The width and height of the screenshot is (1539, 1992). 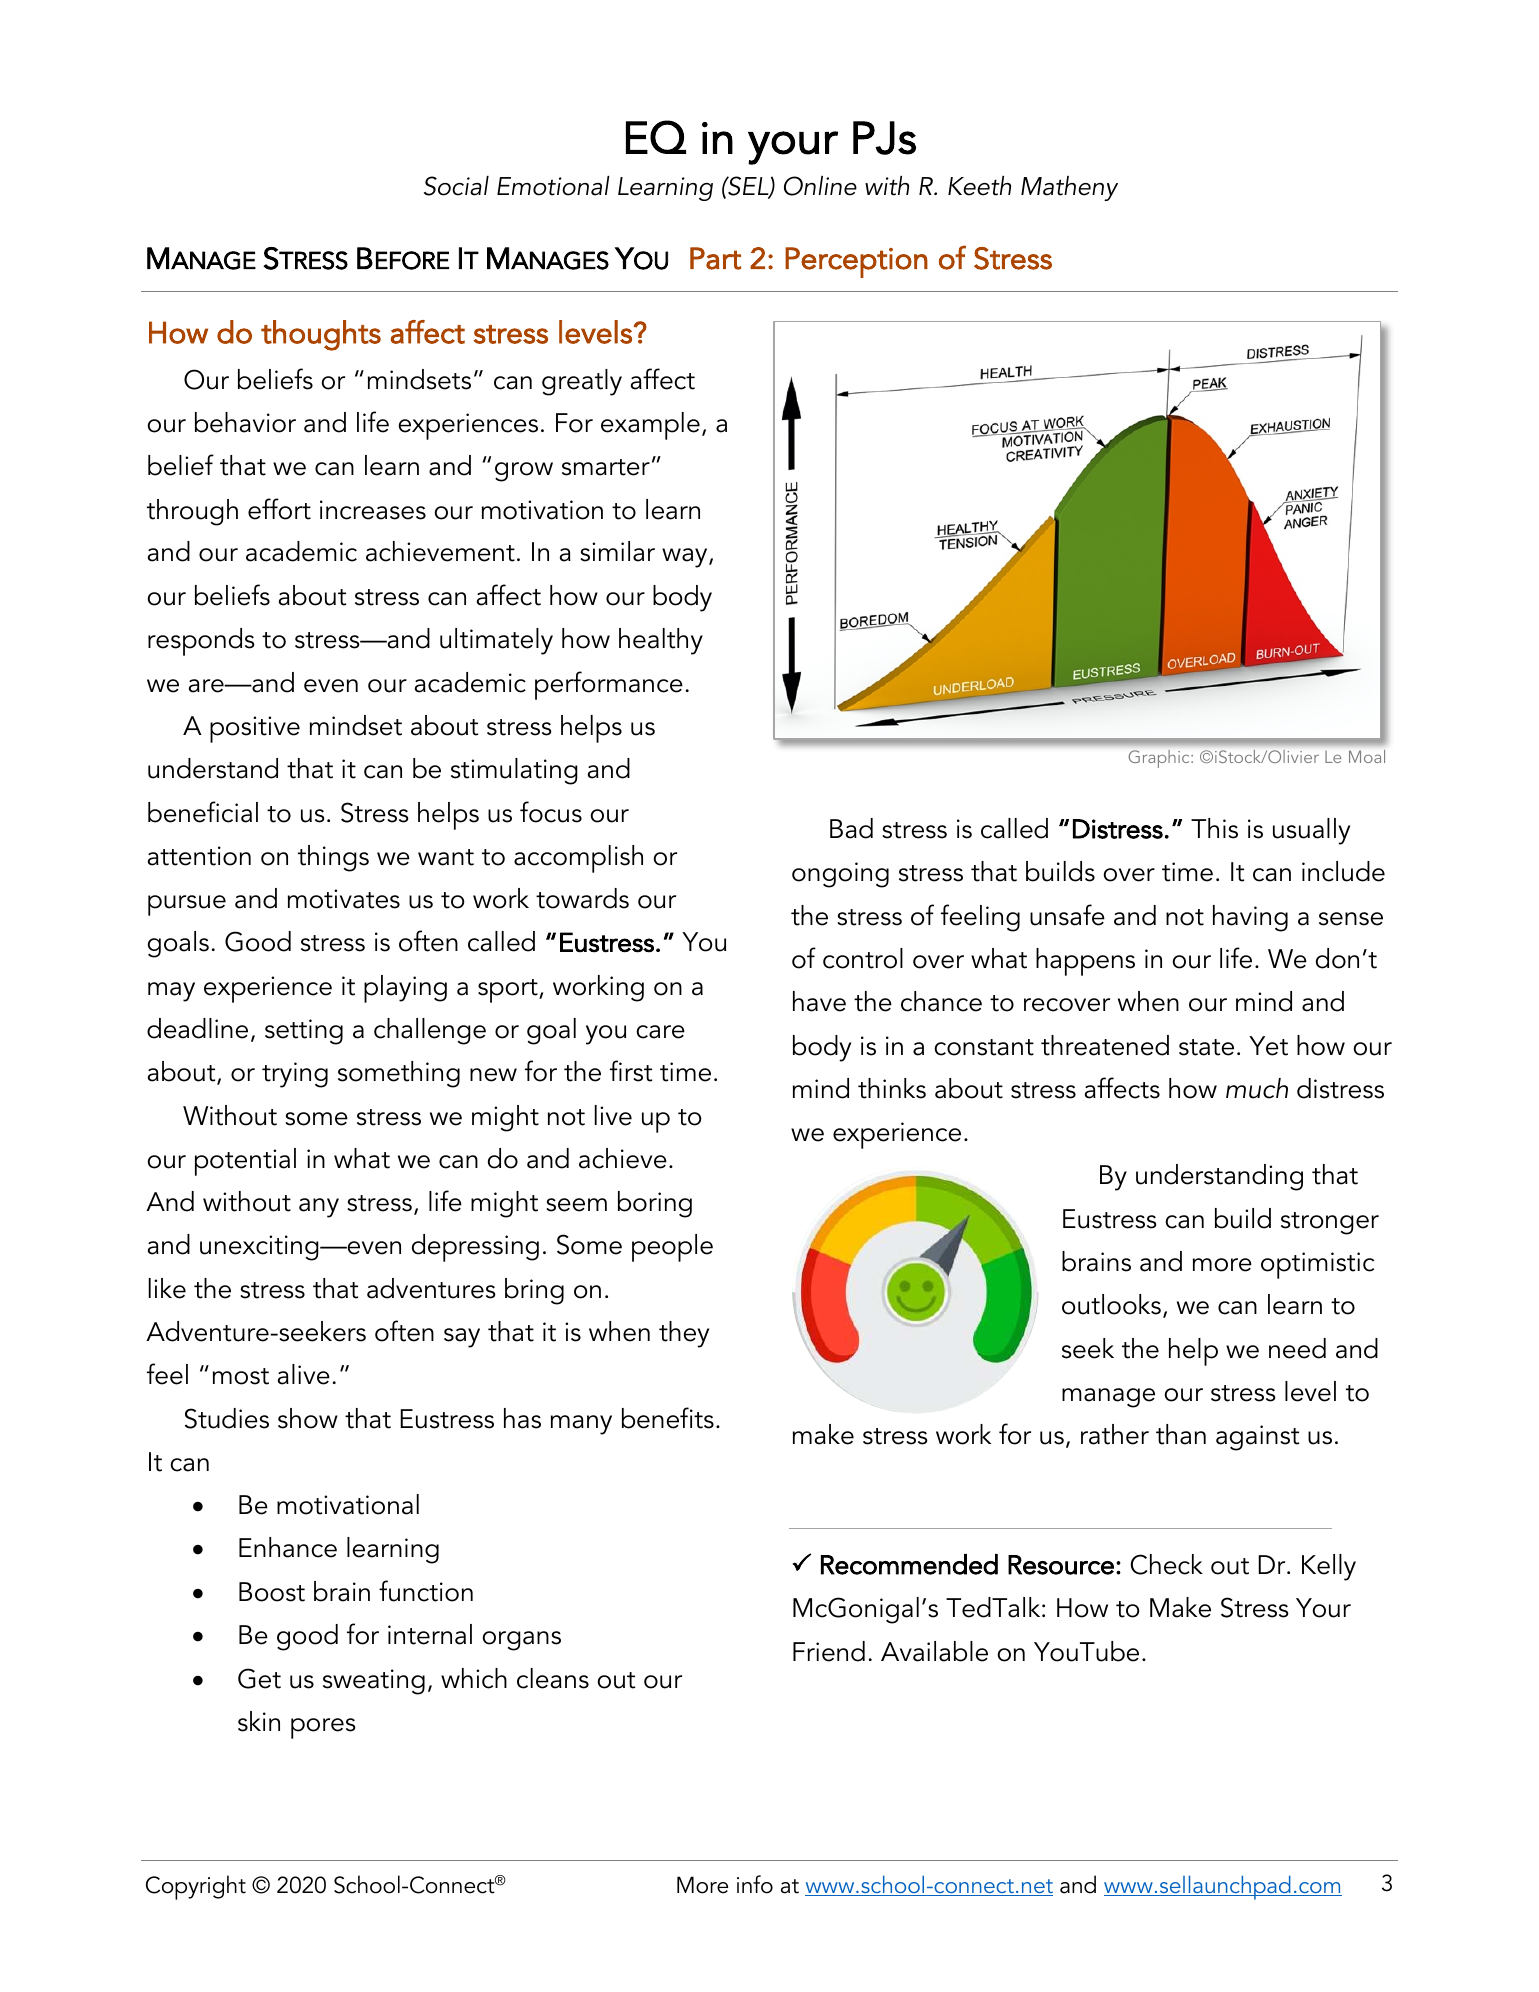 What do you see at coordinates (715, 258) in the screenshot?
I see `Part` at bounding box center [715, 258].
